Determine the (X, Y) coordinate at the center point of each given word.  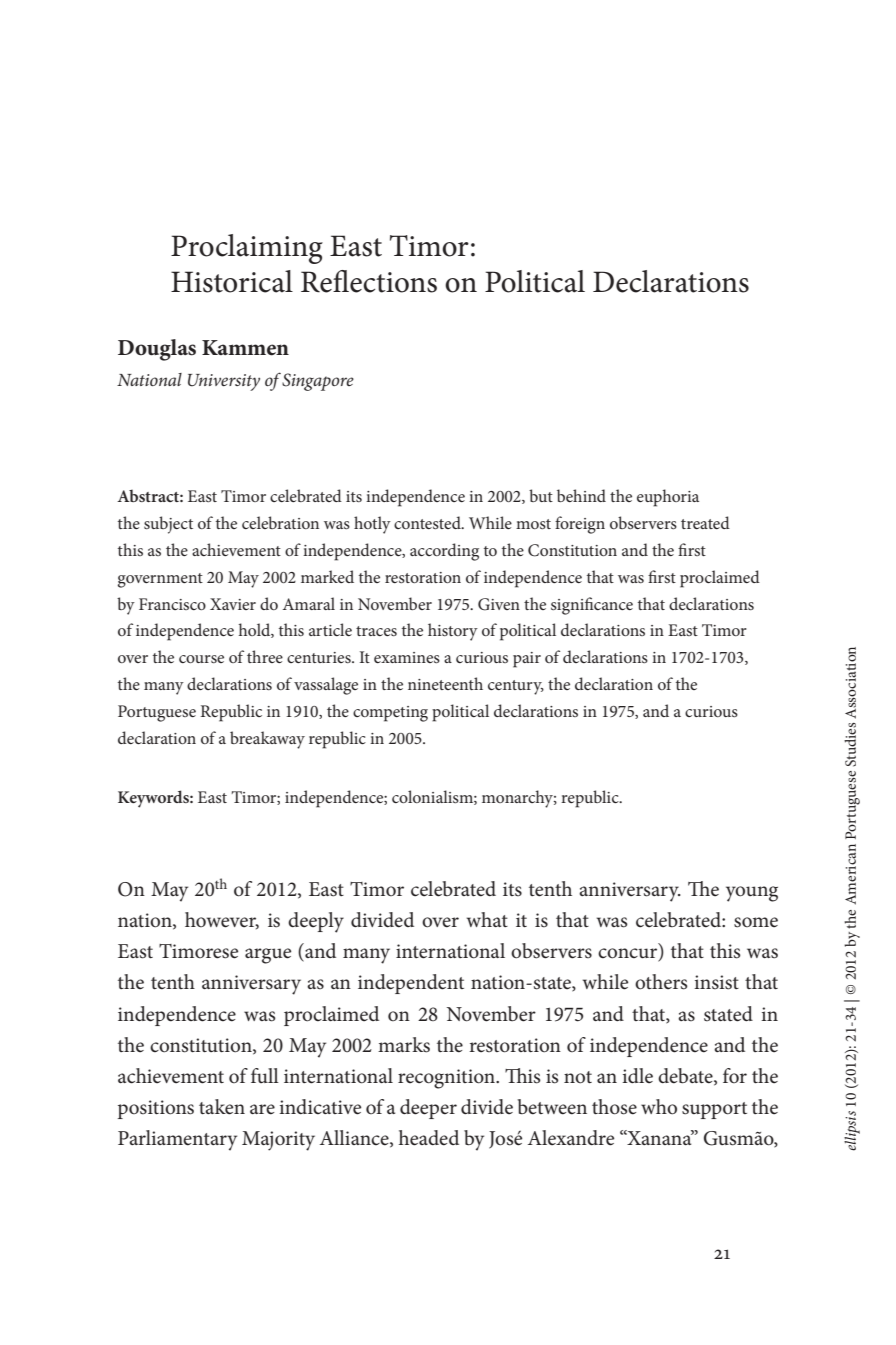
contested (428, 522)
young (752, 894)
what (487, 919)
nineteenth (445, 683)
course (201, 659)
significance (592, 606)
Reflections (369, 281)
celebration (280, 522)
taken (222, 1107)
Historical (232, 281)
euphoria (668, 498)
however (222, 921)
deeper (428, 1109)
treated (705, 522)
